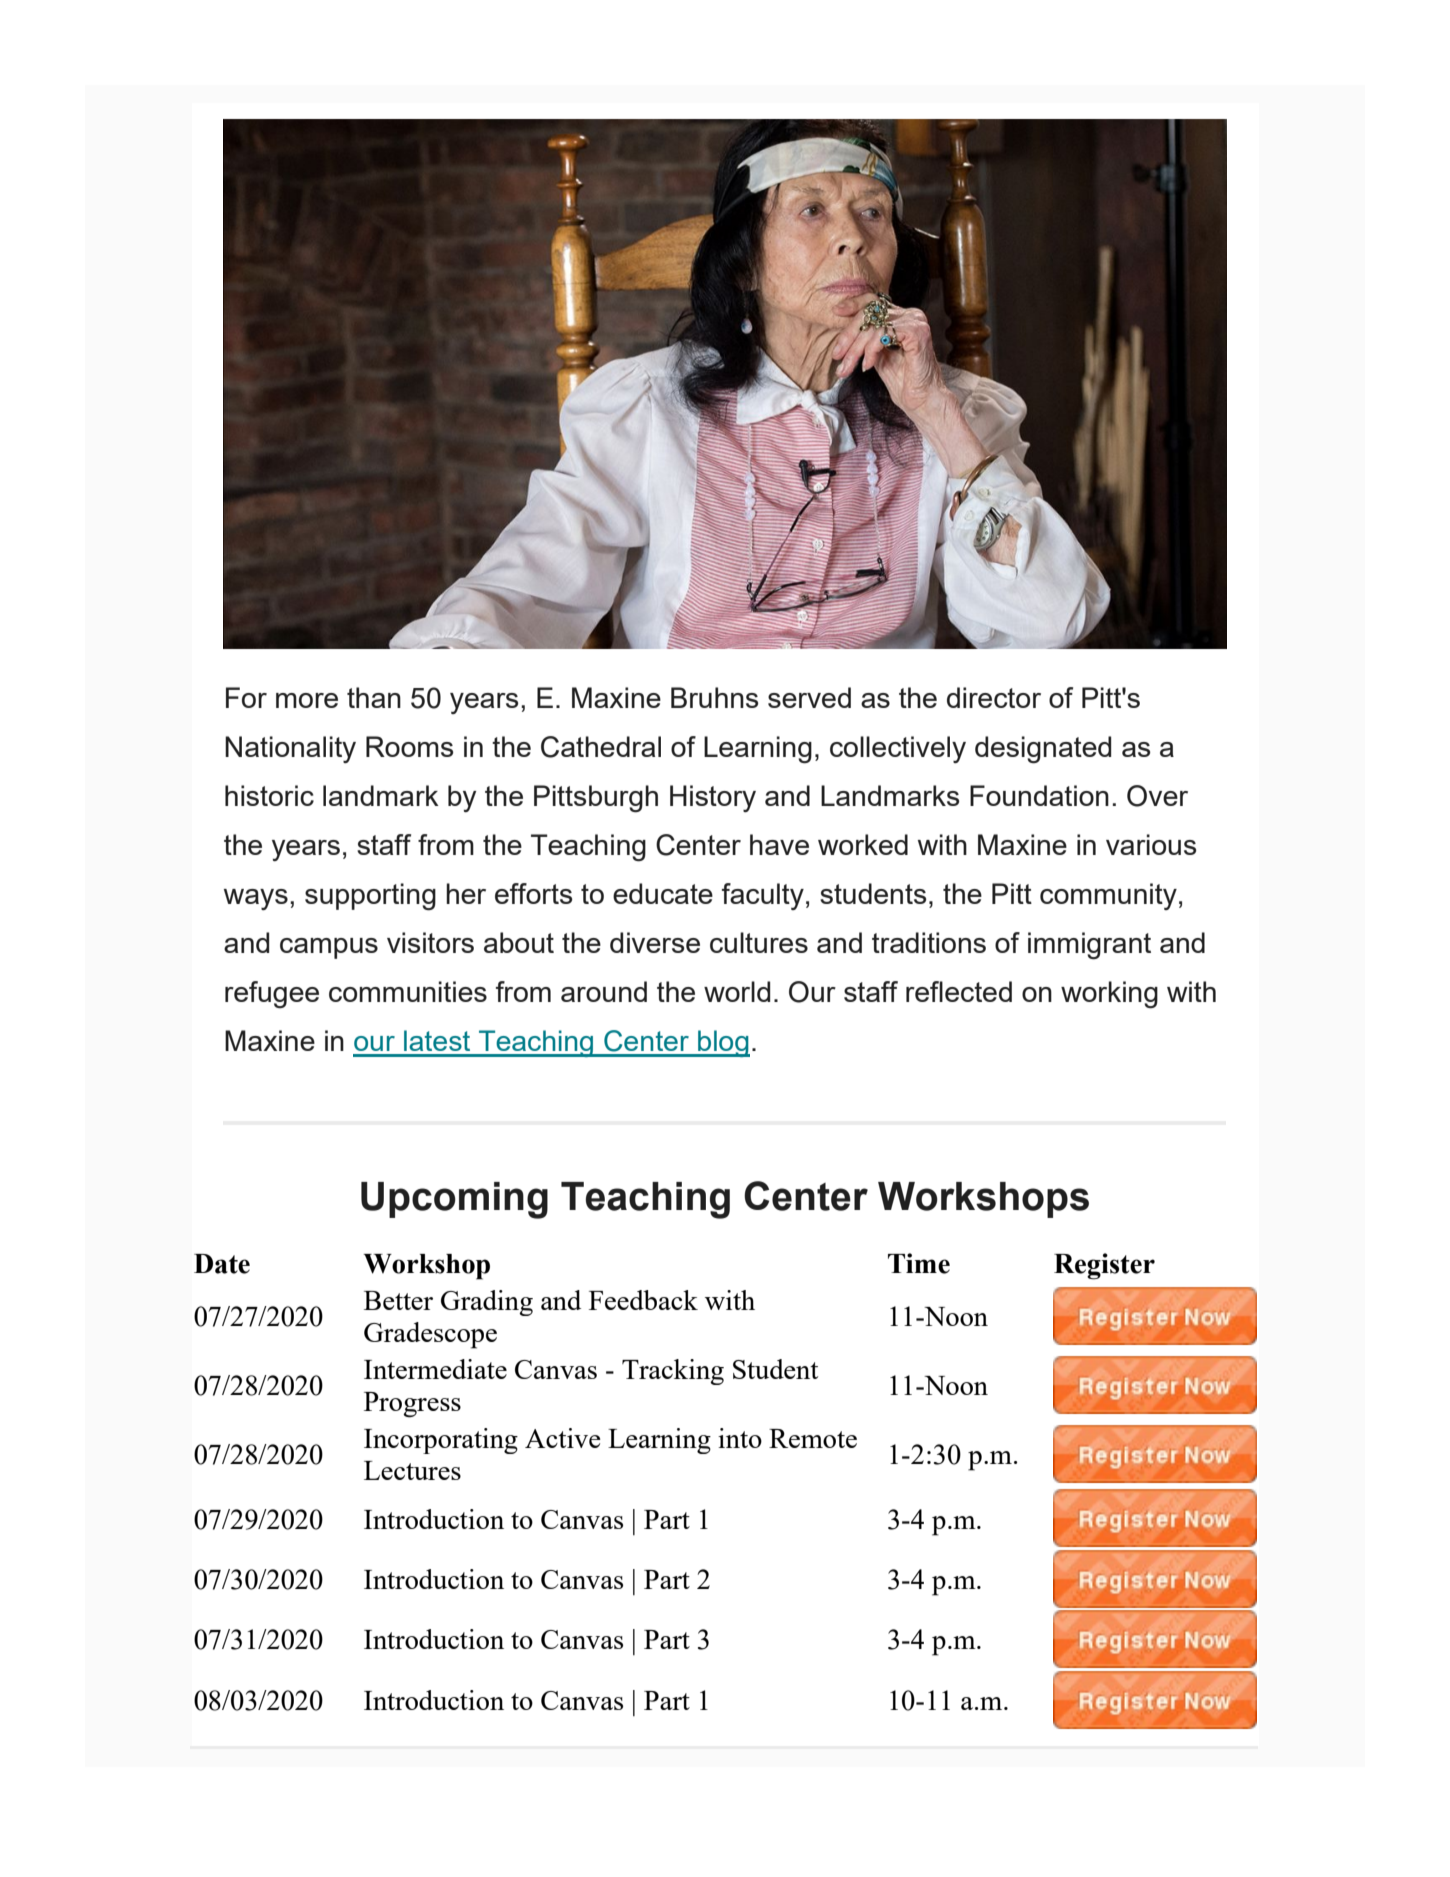 The image size is (1450, 1877). I want to click on designated, so click(1043, 750).
